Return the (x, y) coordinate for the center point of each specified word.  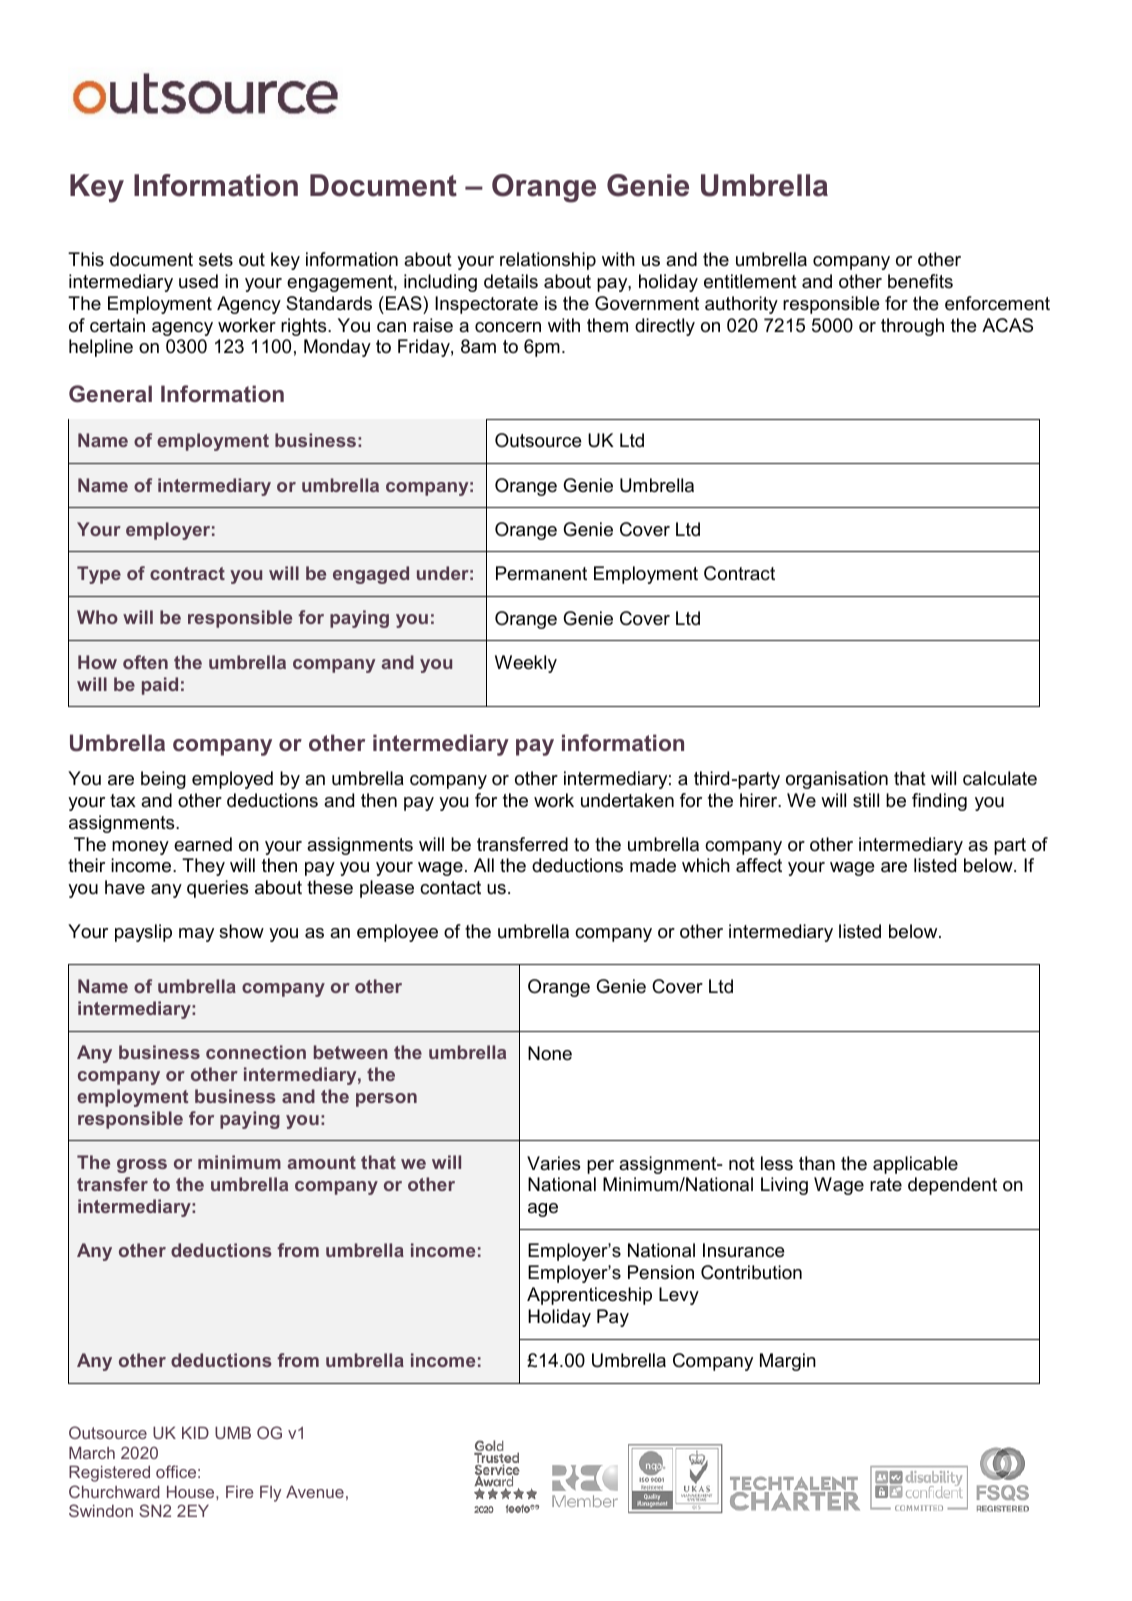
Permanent (541, 573)
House (192, 1492)
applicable (915, 1165)
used (198, 281)
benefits (920, 281)
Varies (553, 1163)
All (484, 865)
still (866, 800)
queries (217, 889)
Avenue (315, 1492)
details (511, 281)
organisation (837, 780)
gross (142, 1166)
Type (99, 575)
